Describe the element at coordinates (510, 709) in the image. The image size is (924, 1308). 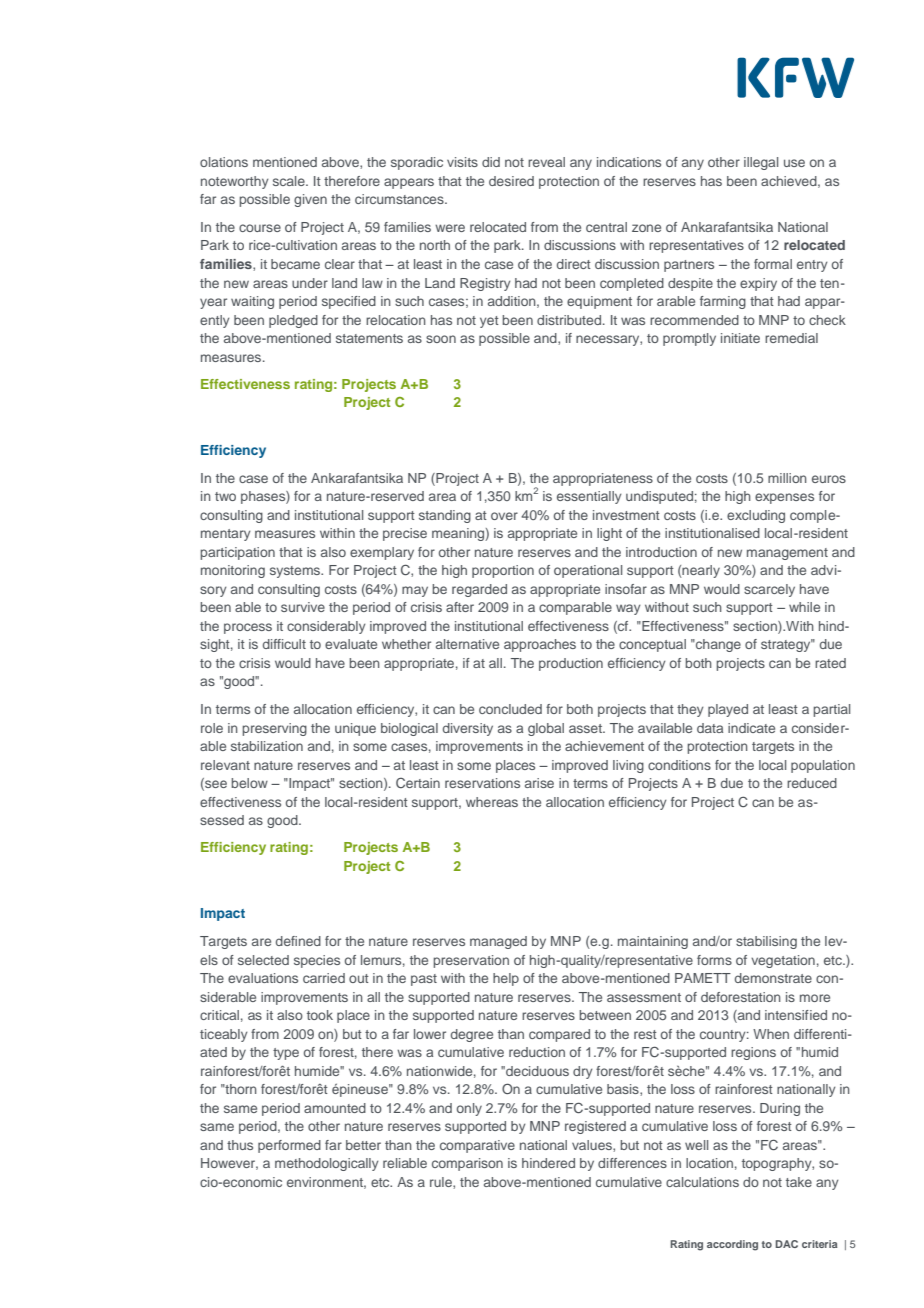
I see `concluded` at that location.
